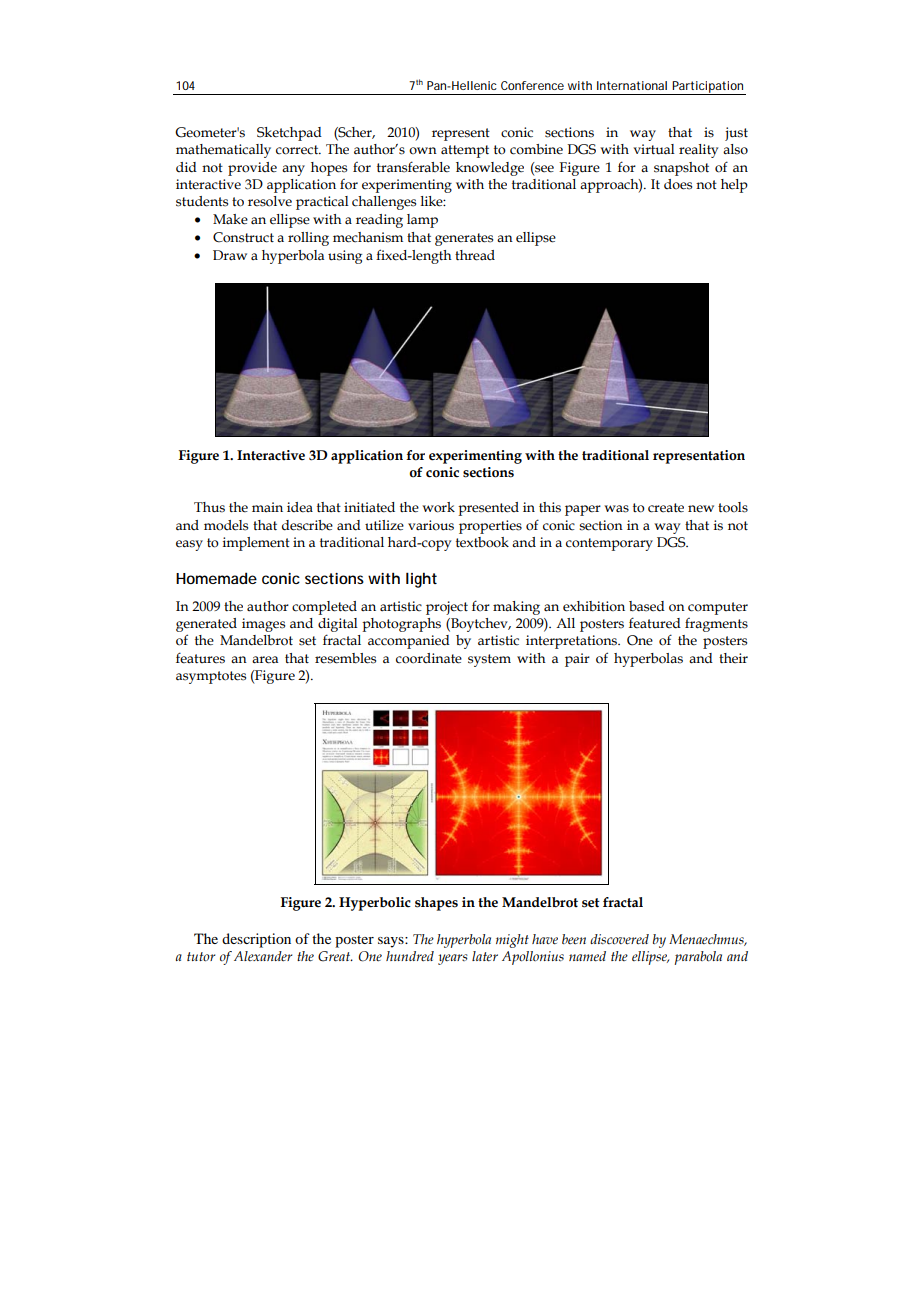 This screenshot has width=924, height=1308. I want to click on featured, so click(655, 623).
